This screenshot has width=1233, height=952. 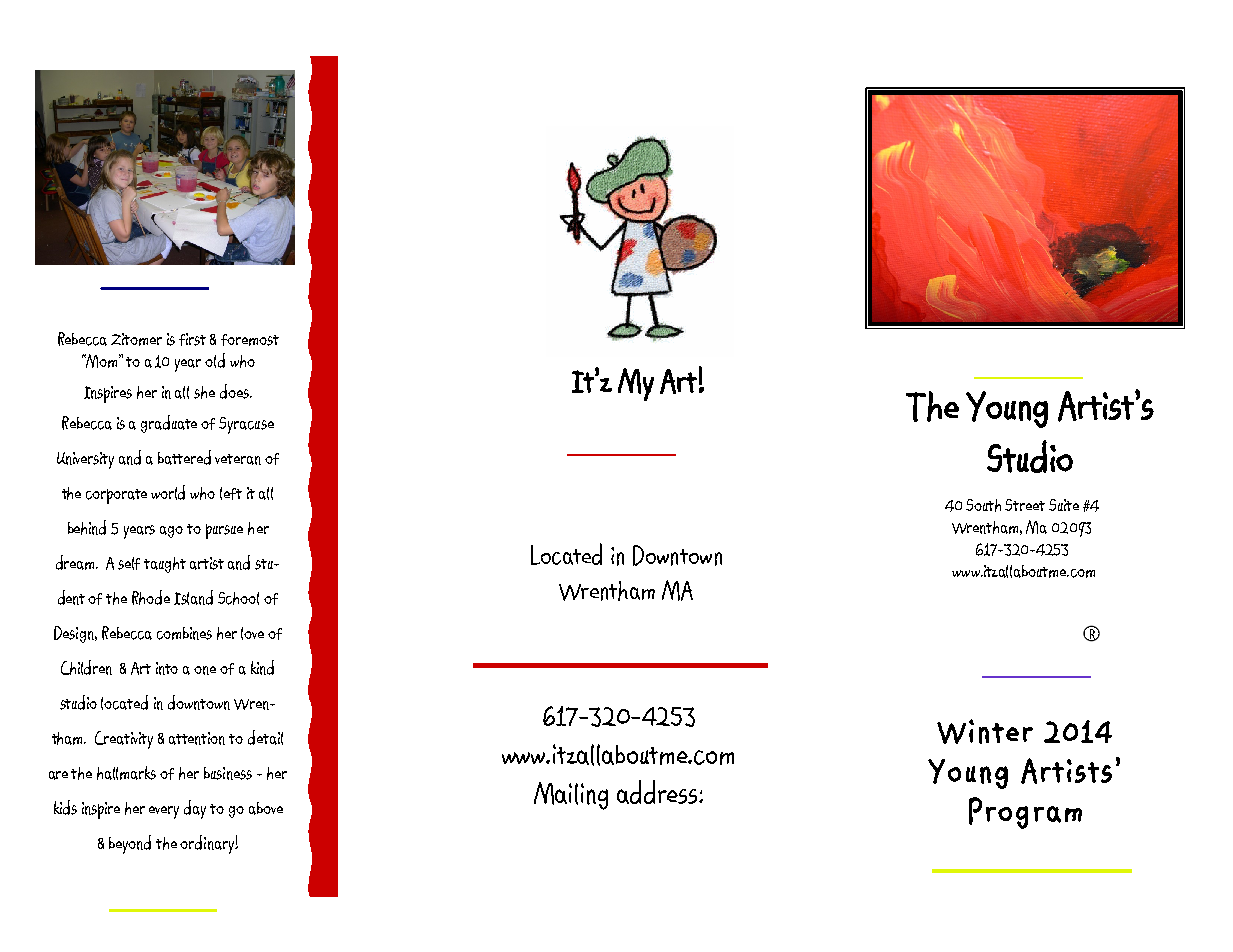 What do you see at coordinates (164, 812) in the screenshot?
I see `every` at bounding box center [164, 812].
